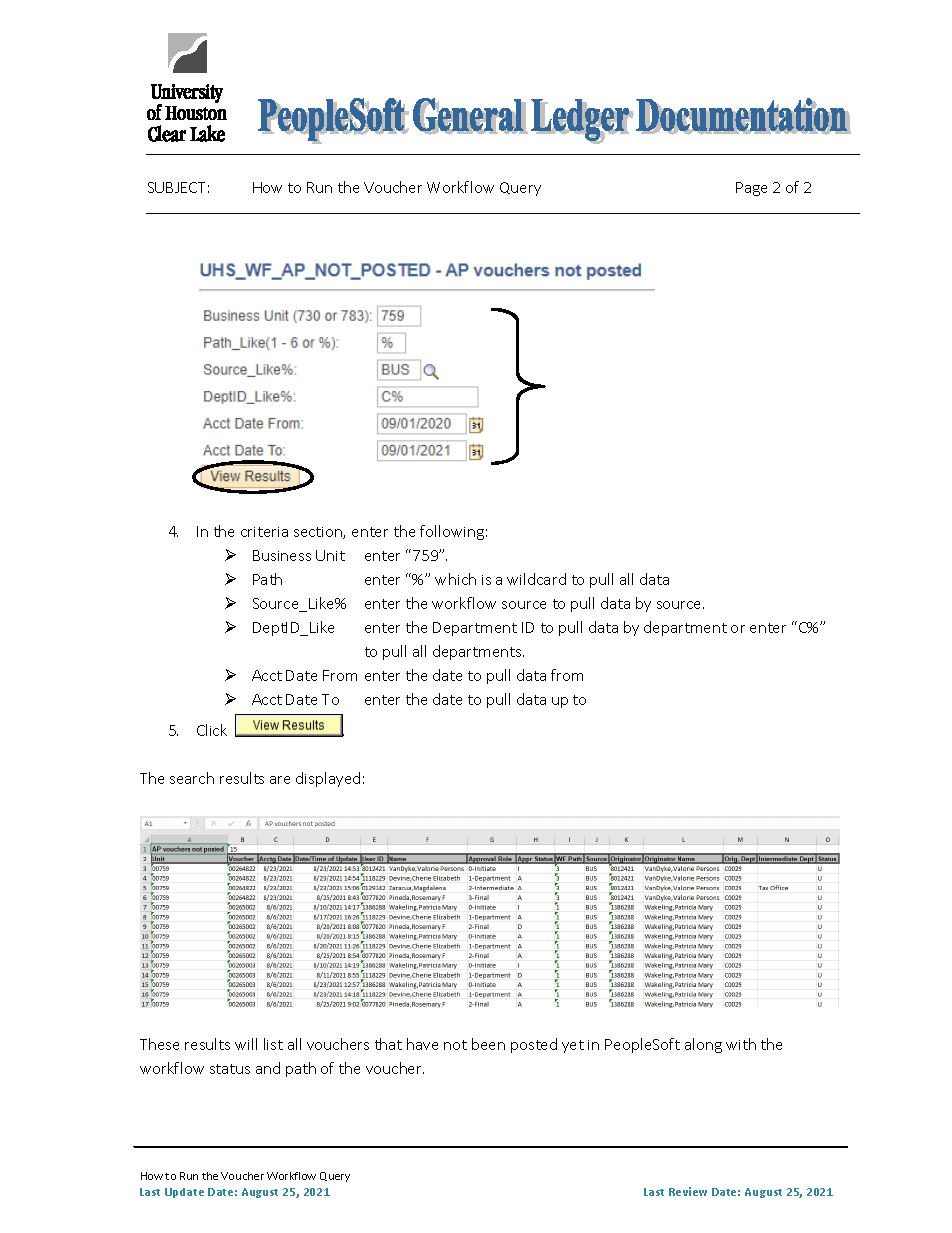  Describe the element at coordinates (264, 532) in the document. I see `criteria` at that location.
